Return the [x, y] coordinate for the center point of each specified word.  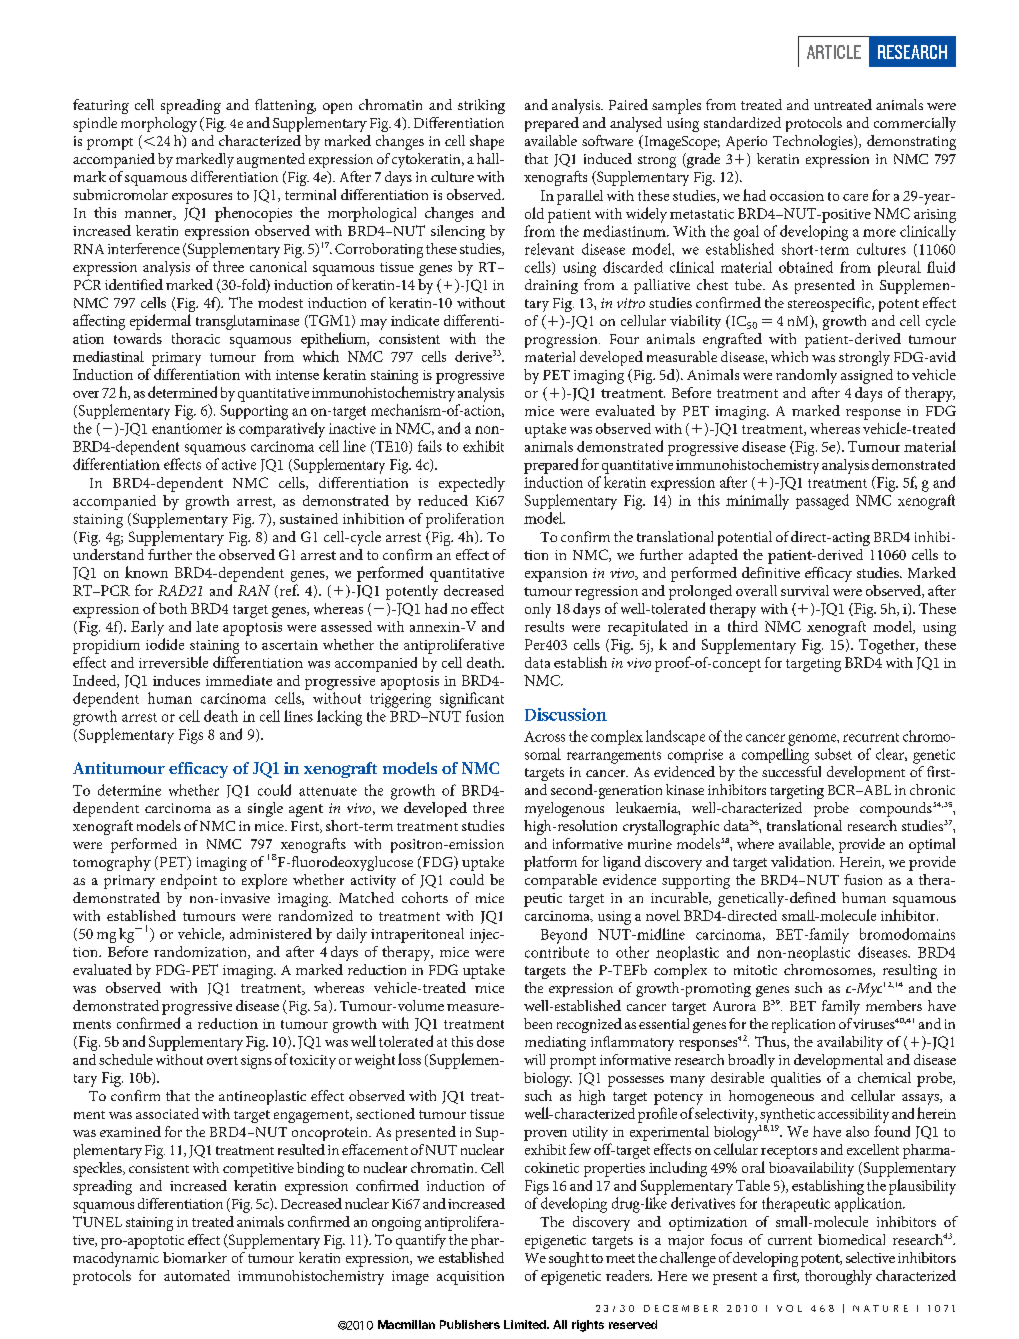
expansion [556, 575]
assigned [867, 376]
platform [550, 863]
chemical [884, 1077]
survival [805, 590]
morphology [159, 124]
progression [562, 341]
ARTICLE [834, 52]
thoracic [196, 338]
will [534, 1059]
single [265, 809]
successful [791, 771]
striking [481, 106]
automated [197, 1275]
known [146, 572]
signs [256, 1062]
